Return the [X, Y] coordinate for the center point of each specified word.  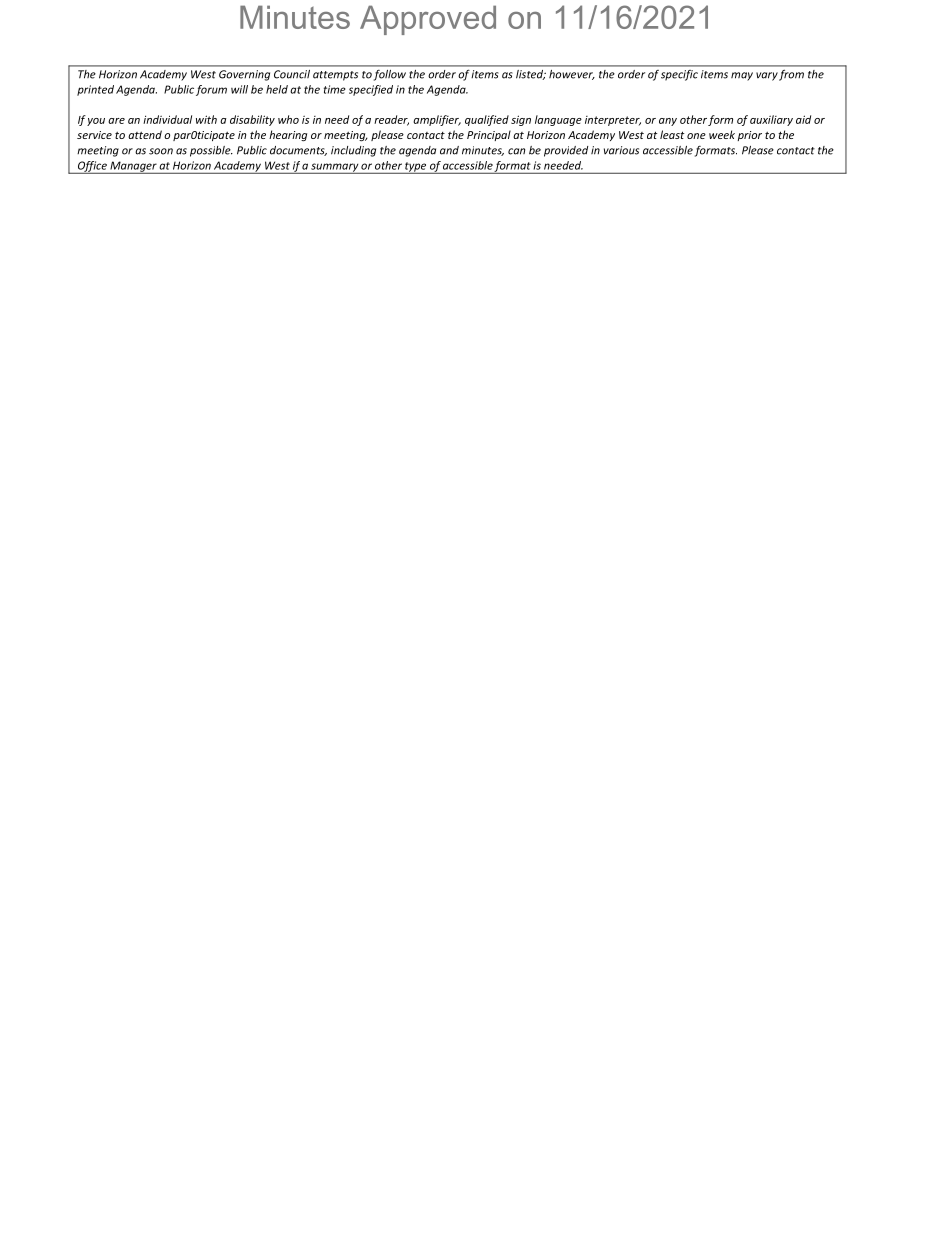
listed [531, 75]
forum [211, 90]
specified [371, 90]
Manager [133, 167]
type [416, 168]
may [742, 76]
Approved [428, 20]
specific [679, 75]
